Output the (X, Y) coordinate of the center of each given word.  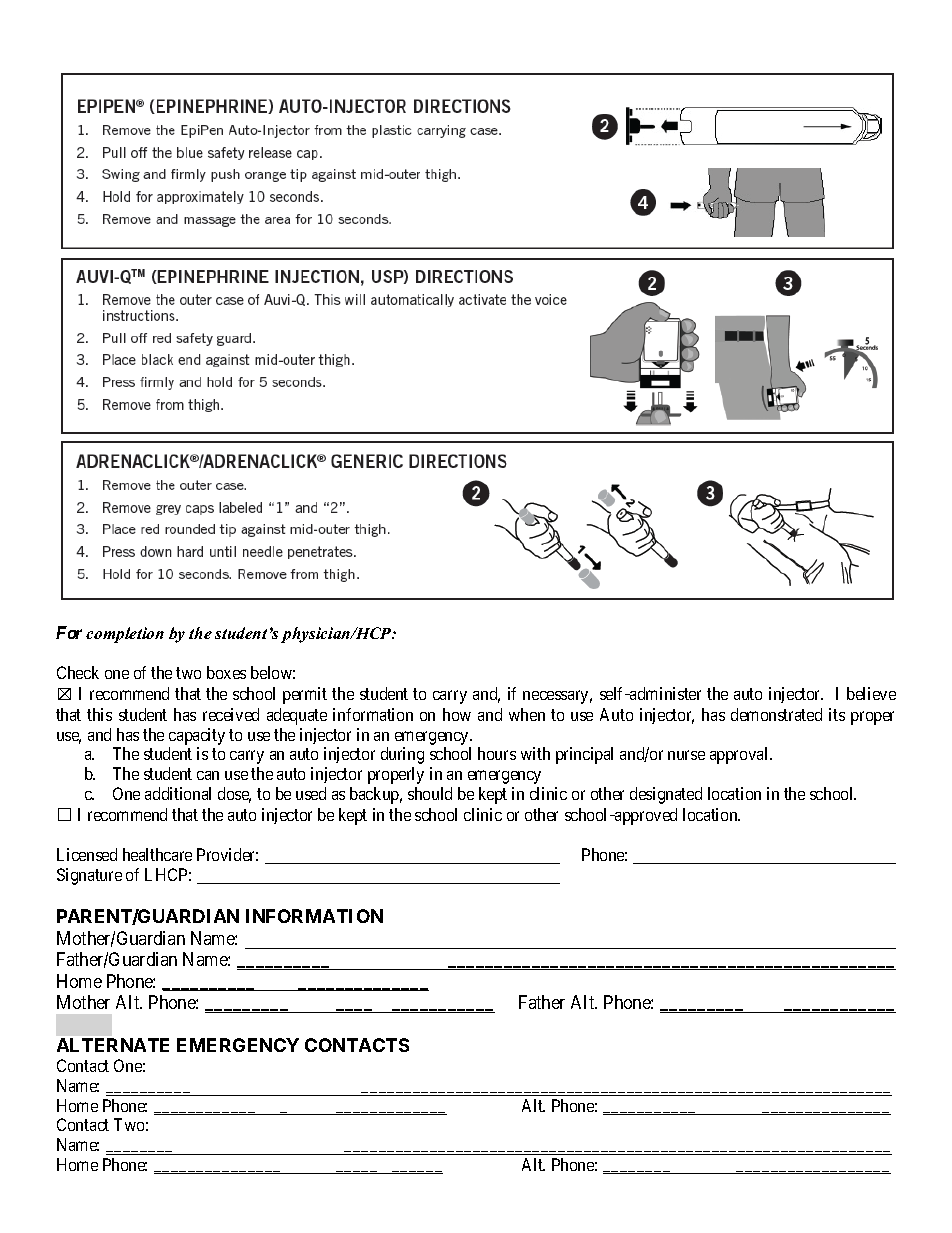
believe (871, 693)
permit (305, 695)
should (430, 793)
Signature (89, 876)
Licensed (87, 854)
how (457, 714)
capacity (197, 736)
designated (666, 795)
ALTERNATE (113, 1045)
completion (125, 635)
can (208, 775)
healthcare (157, 854)
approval (740, 755)
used (311, 793)
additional (178, 793)
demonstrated (776, 714)
